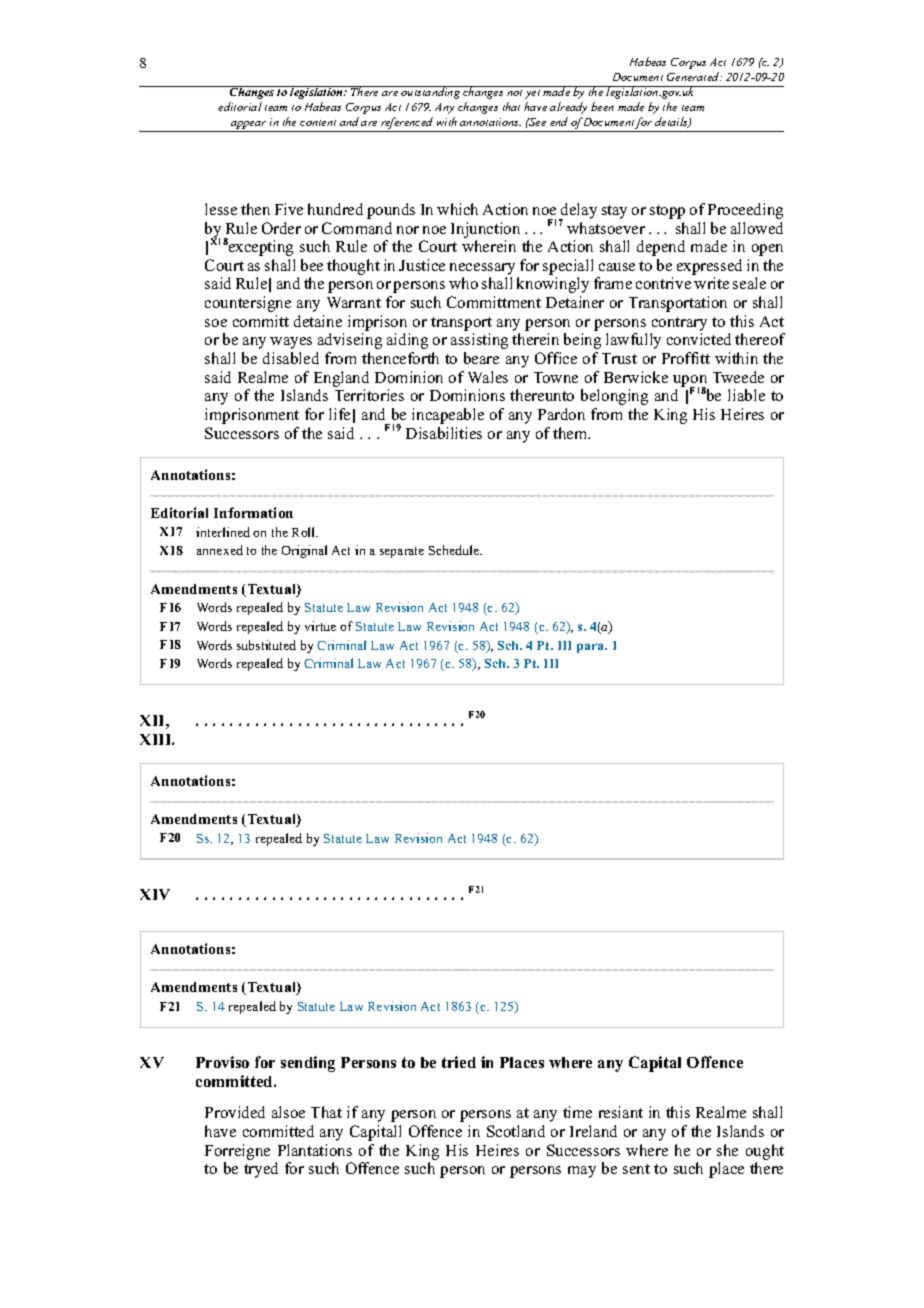 Image resolution: width=924 pixels, height=1308 pixels. I want to click on XIV, so click(155, 894).
